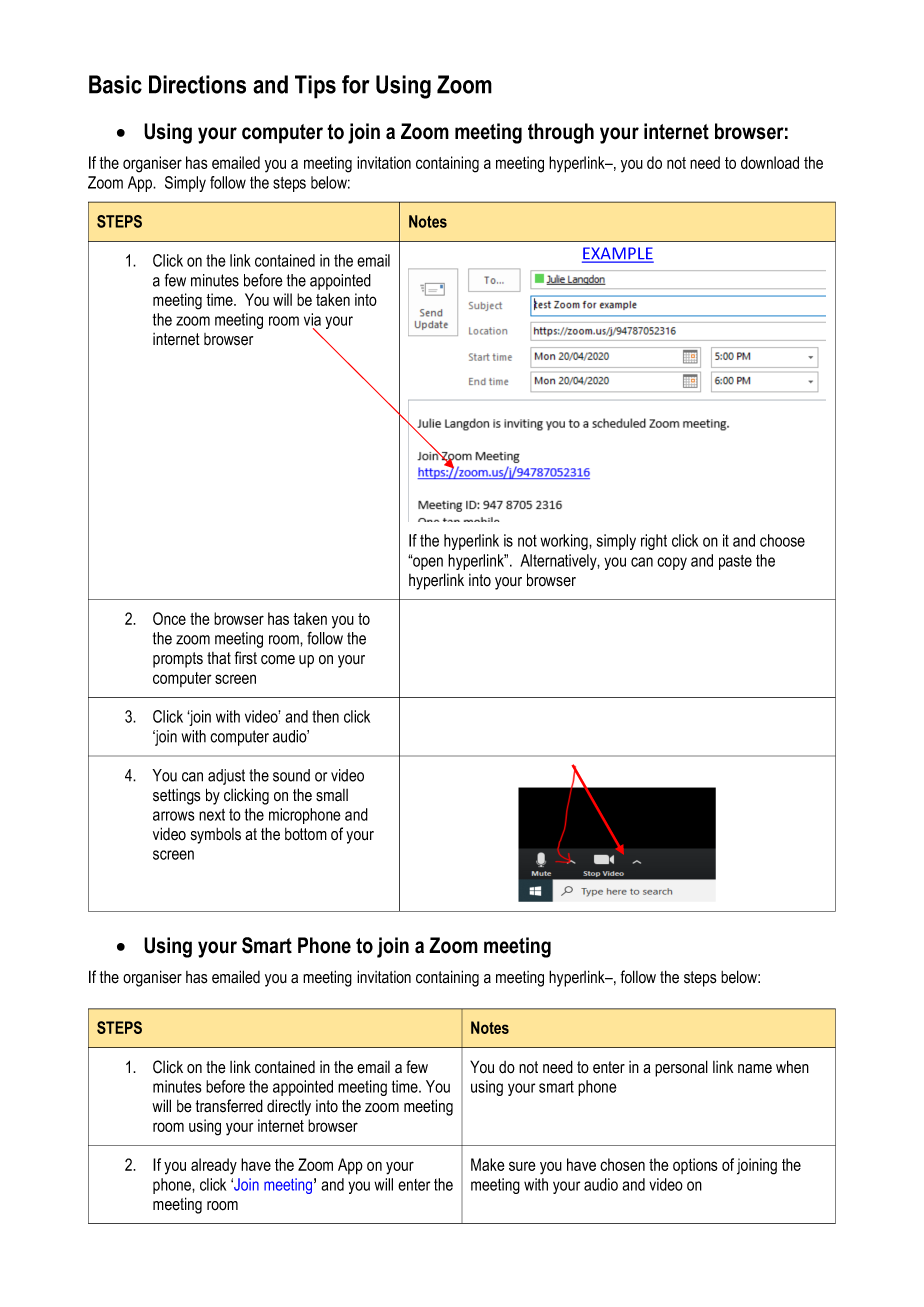  I want to click on Once, so click(169, 618).
